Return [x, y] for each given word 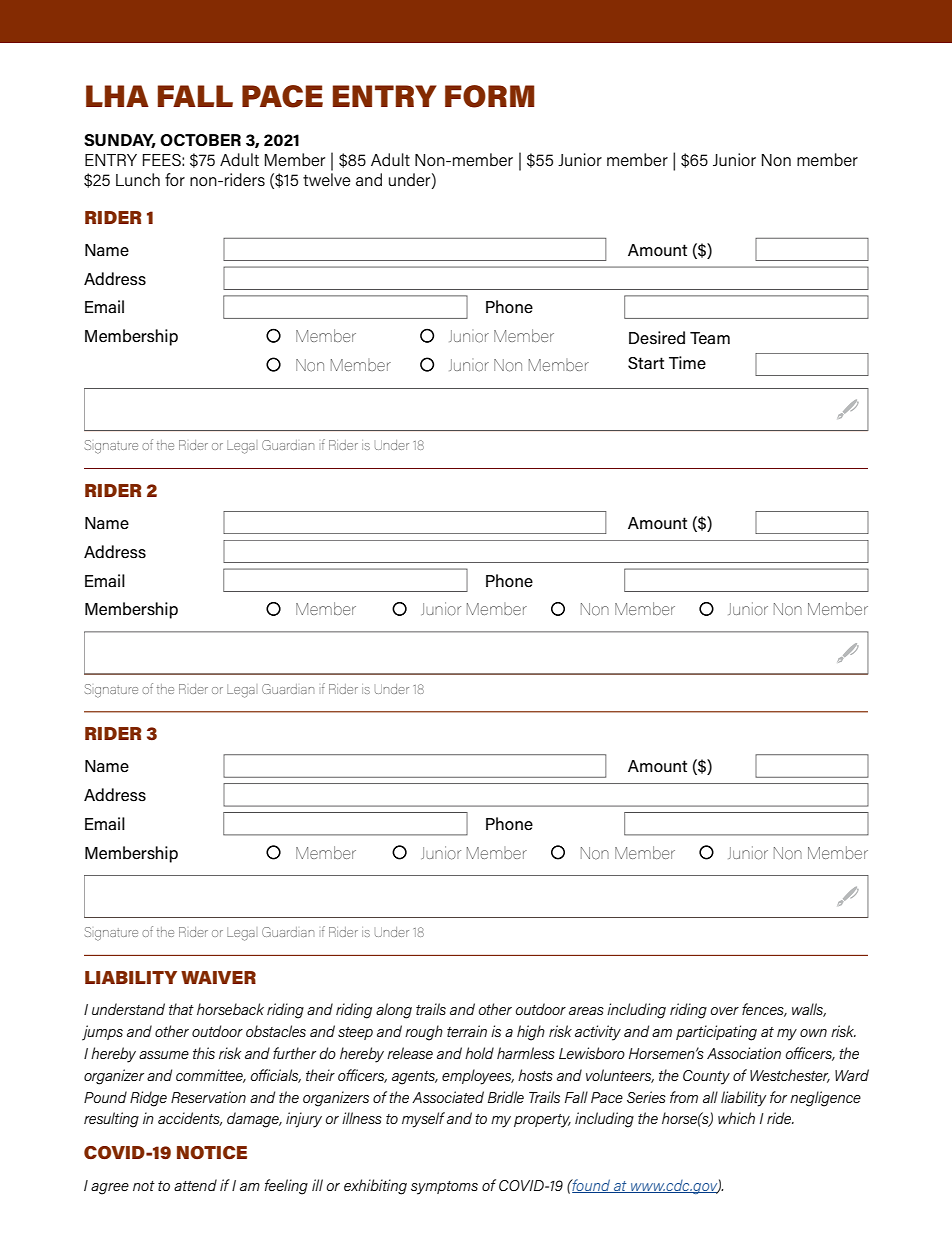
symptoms [444, 1188]
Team [710, 338]
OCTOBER [200, 140]
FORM [489, 96]
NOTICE [212, 1152]
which [736, 1118]
